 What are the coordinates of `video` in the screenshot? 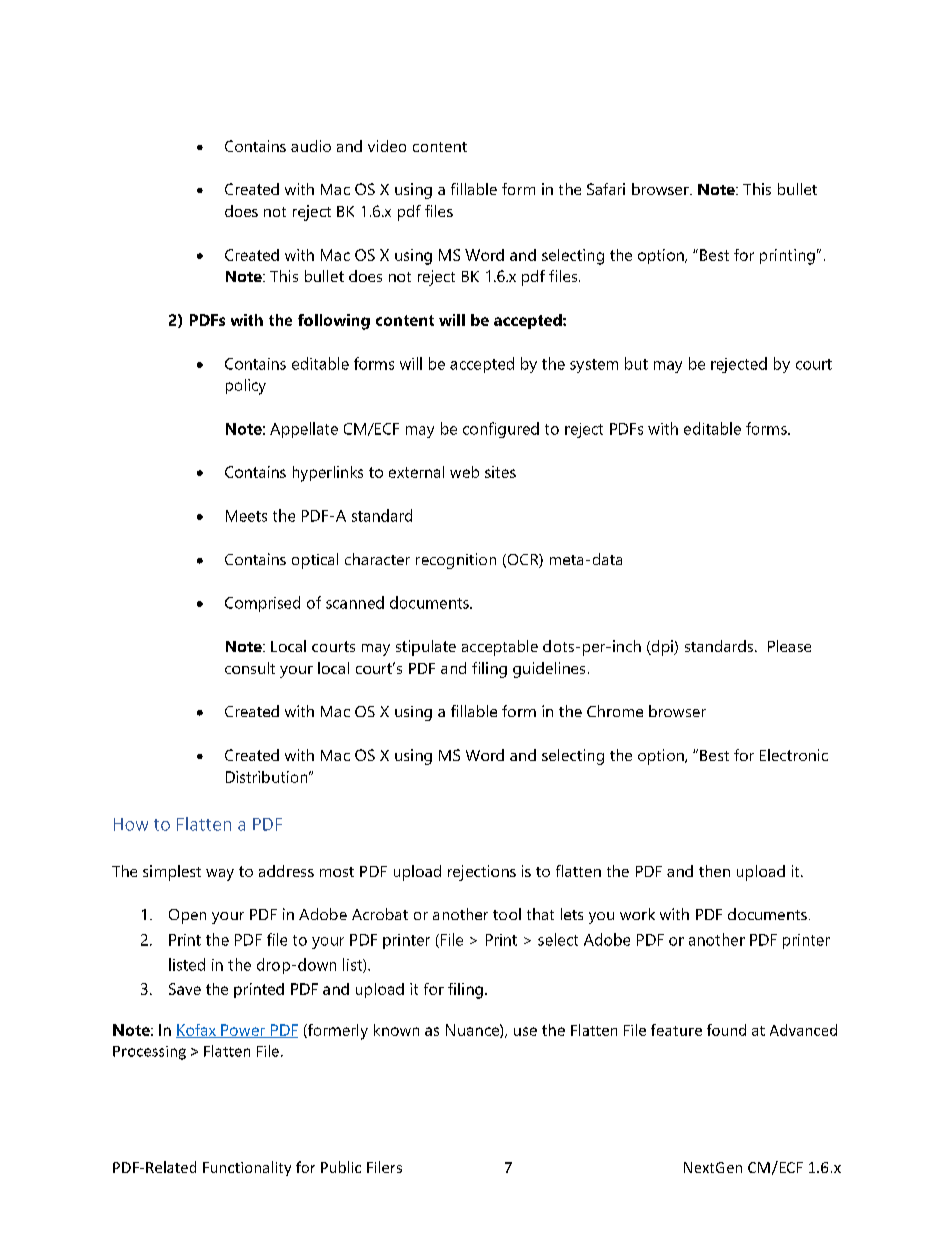 It's located at (387, 146).
